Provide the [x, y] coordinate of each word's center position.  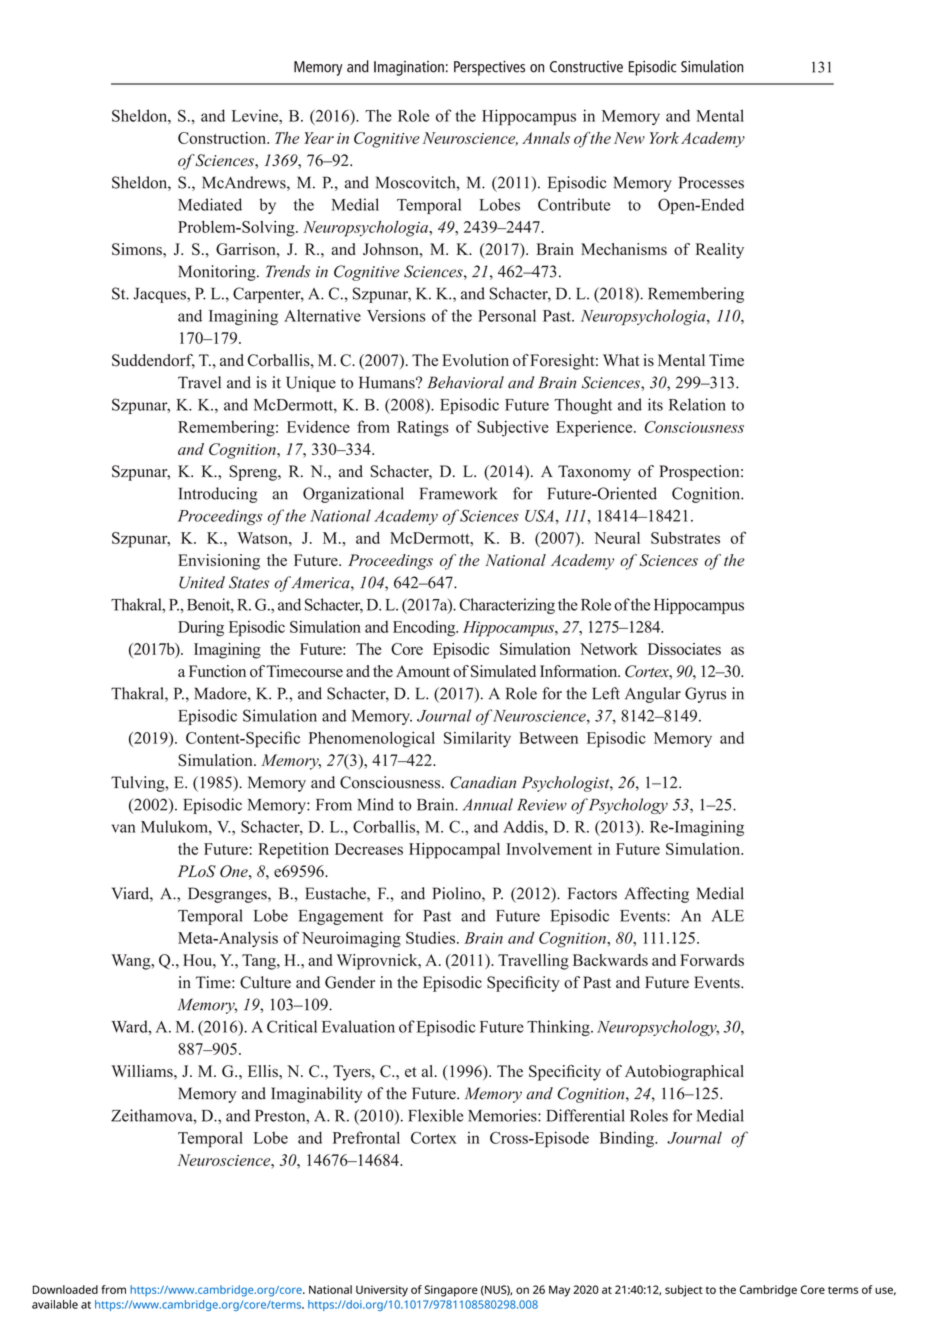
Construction [223, 138]
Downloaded [65, 1289]
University [382, 1291]
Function [217, 671]
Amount [423, 671]
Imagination [409, 68]
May [559, 1291]
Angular [653, 695]
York [664, 138]
